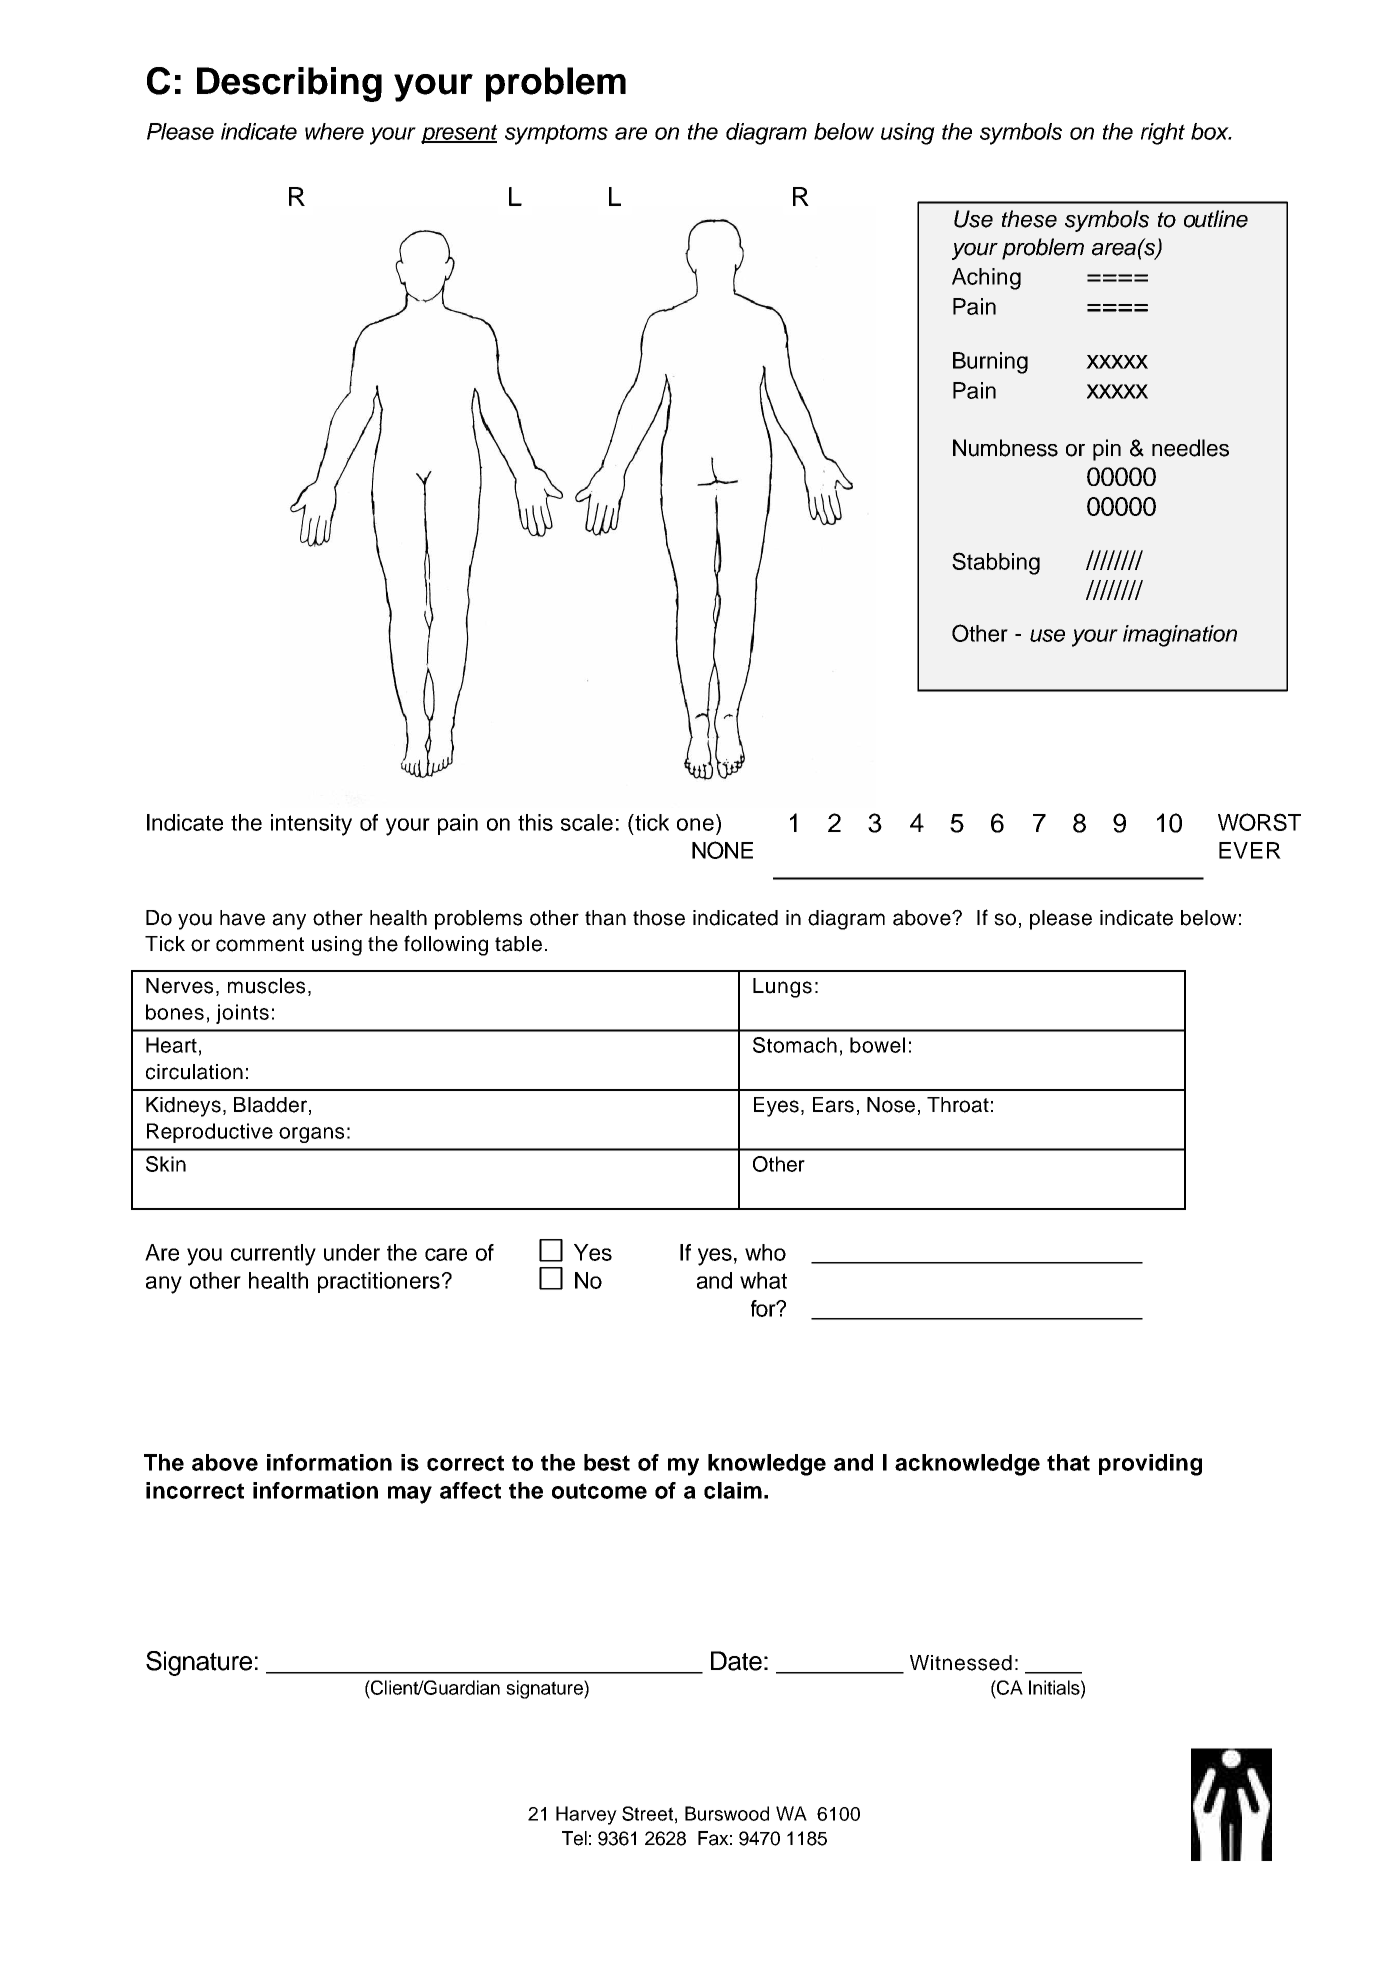 Image resolution: width=1390 pixels, height=1964 pixels. I want to click on intensity, so click(311, 825).
